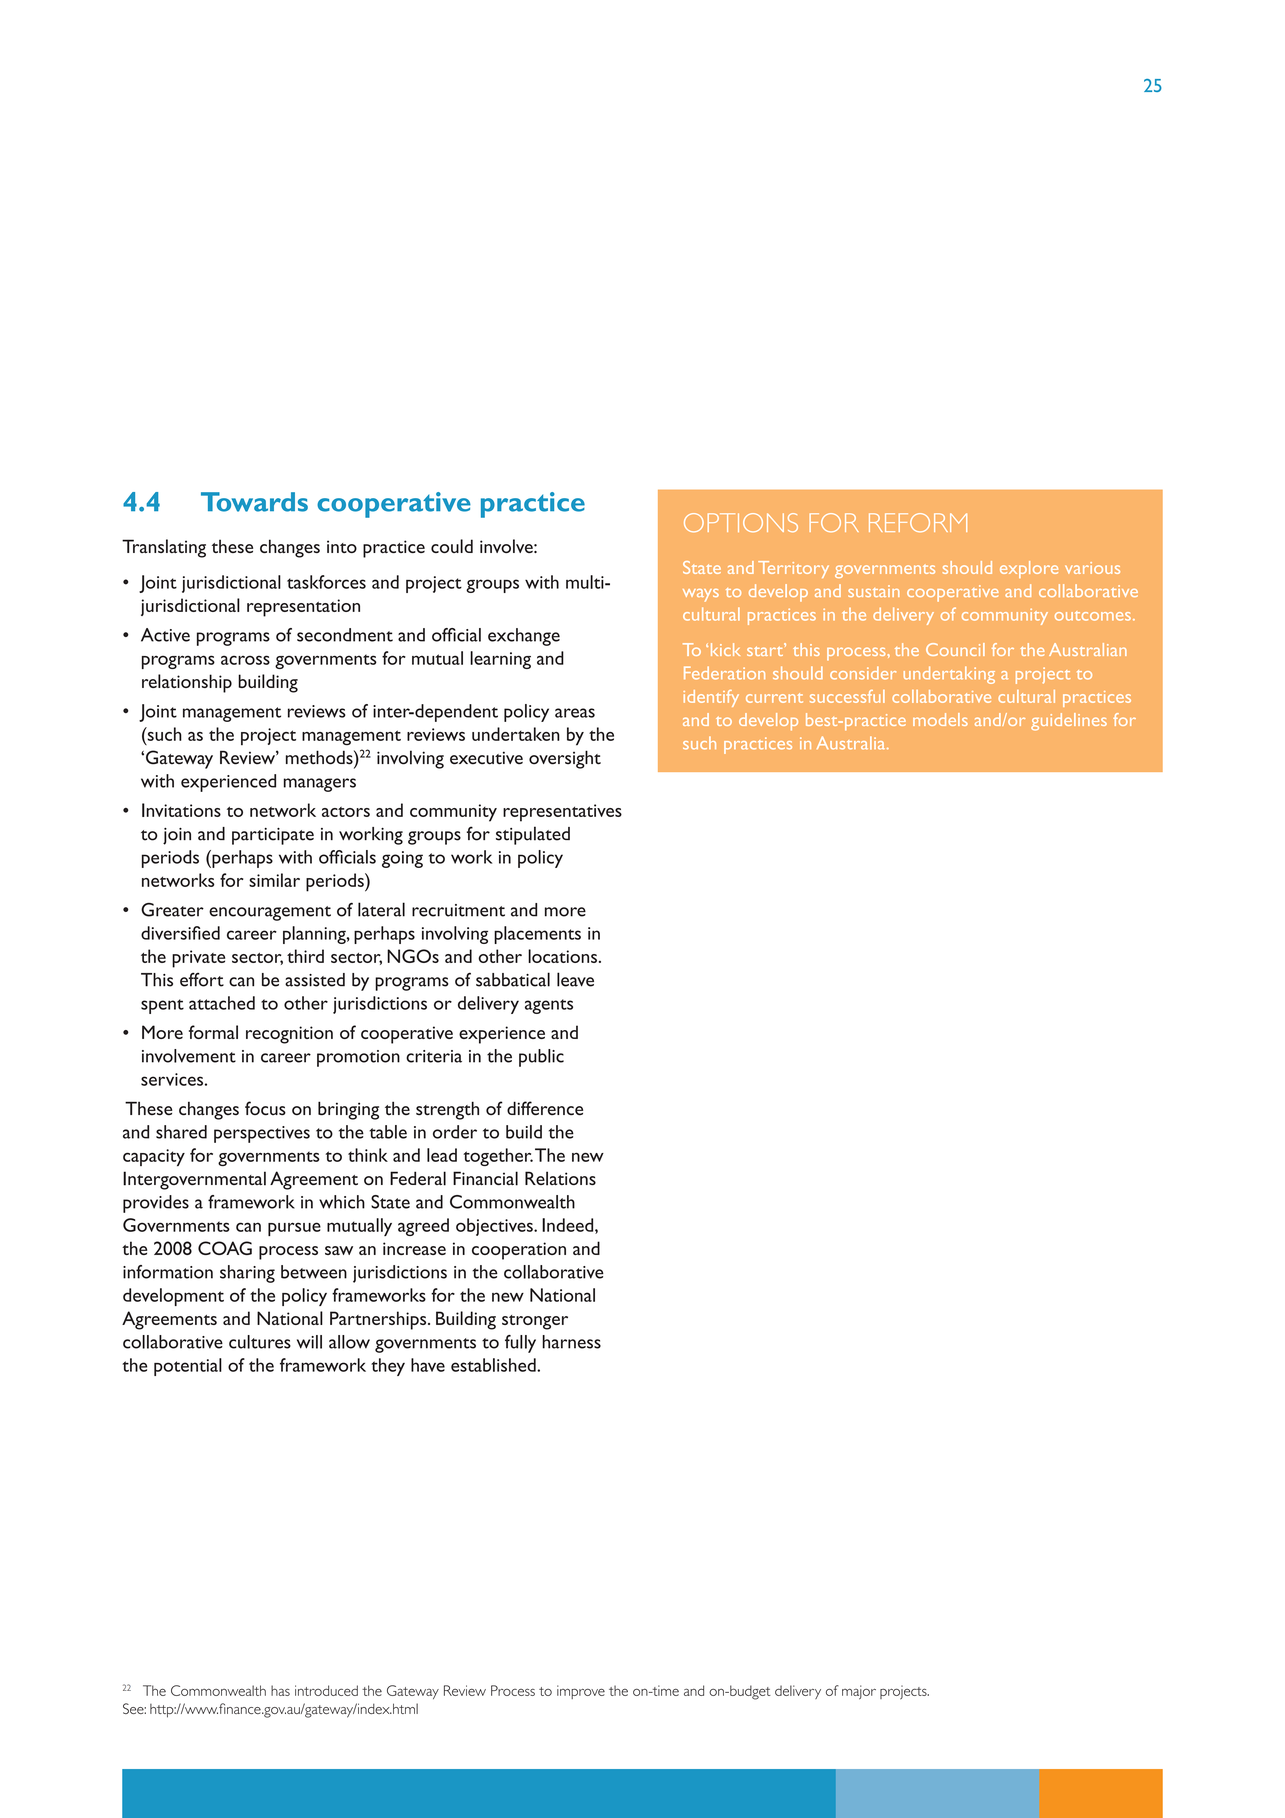 The width and height of the screenshot is (1285, 1818). I want to click on models, so click(940, 719).
